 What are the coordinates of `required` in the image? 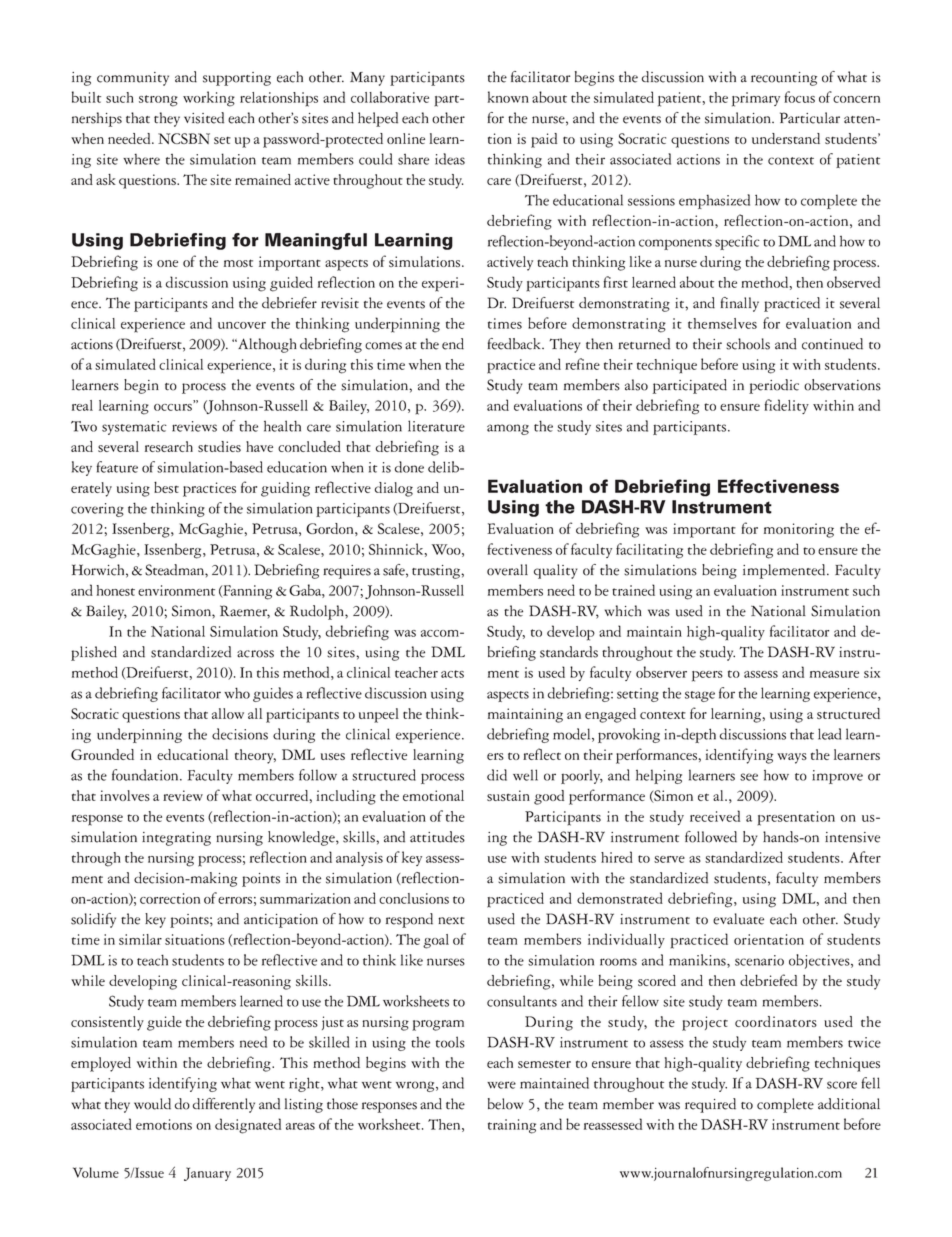 It's located at (710, 1105).
